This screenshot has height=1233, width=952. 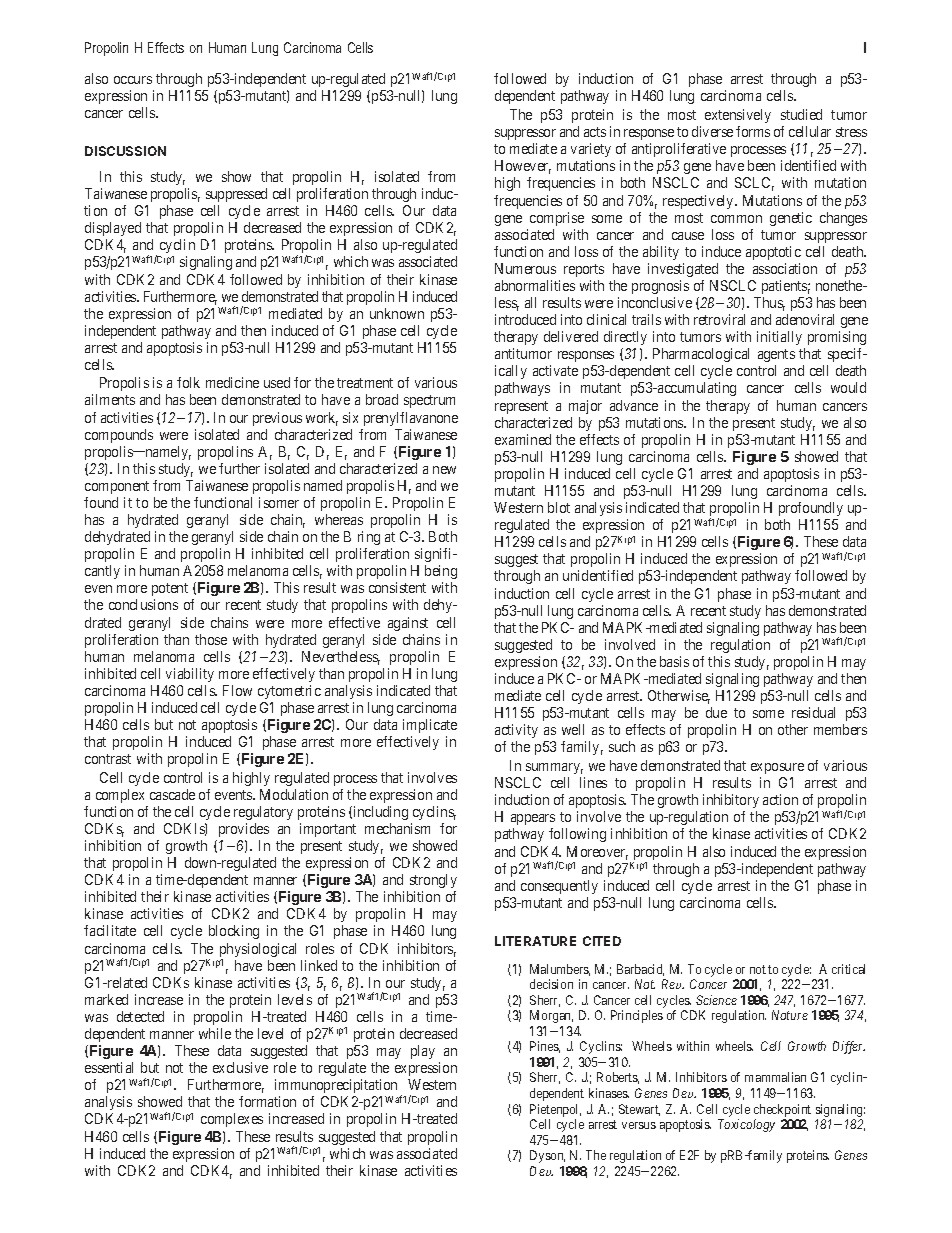 What do you see at coordinates (746, 1125) in the screenshot?
I see `Toxicology` at bounding box center [746, 1125].
